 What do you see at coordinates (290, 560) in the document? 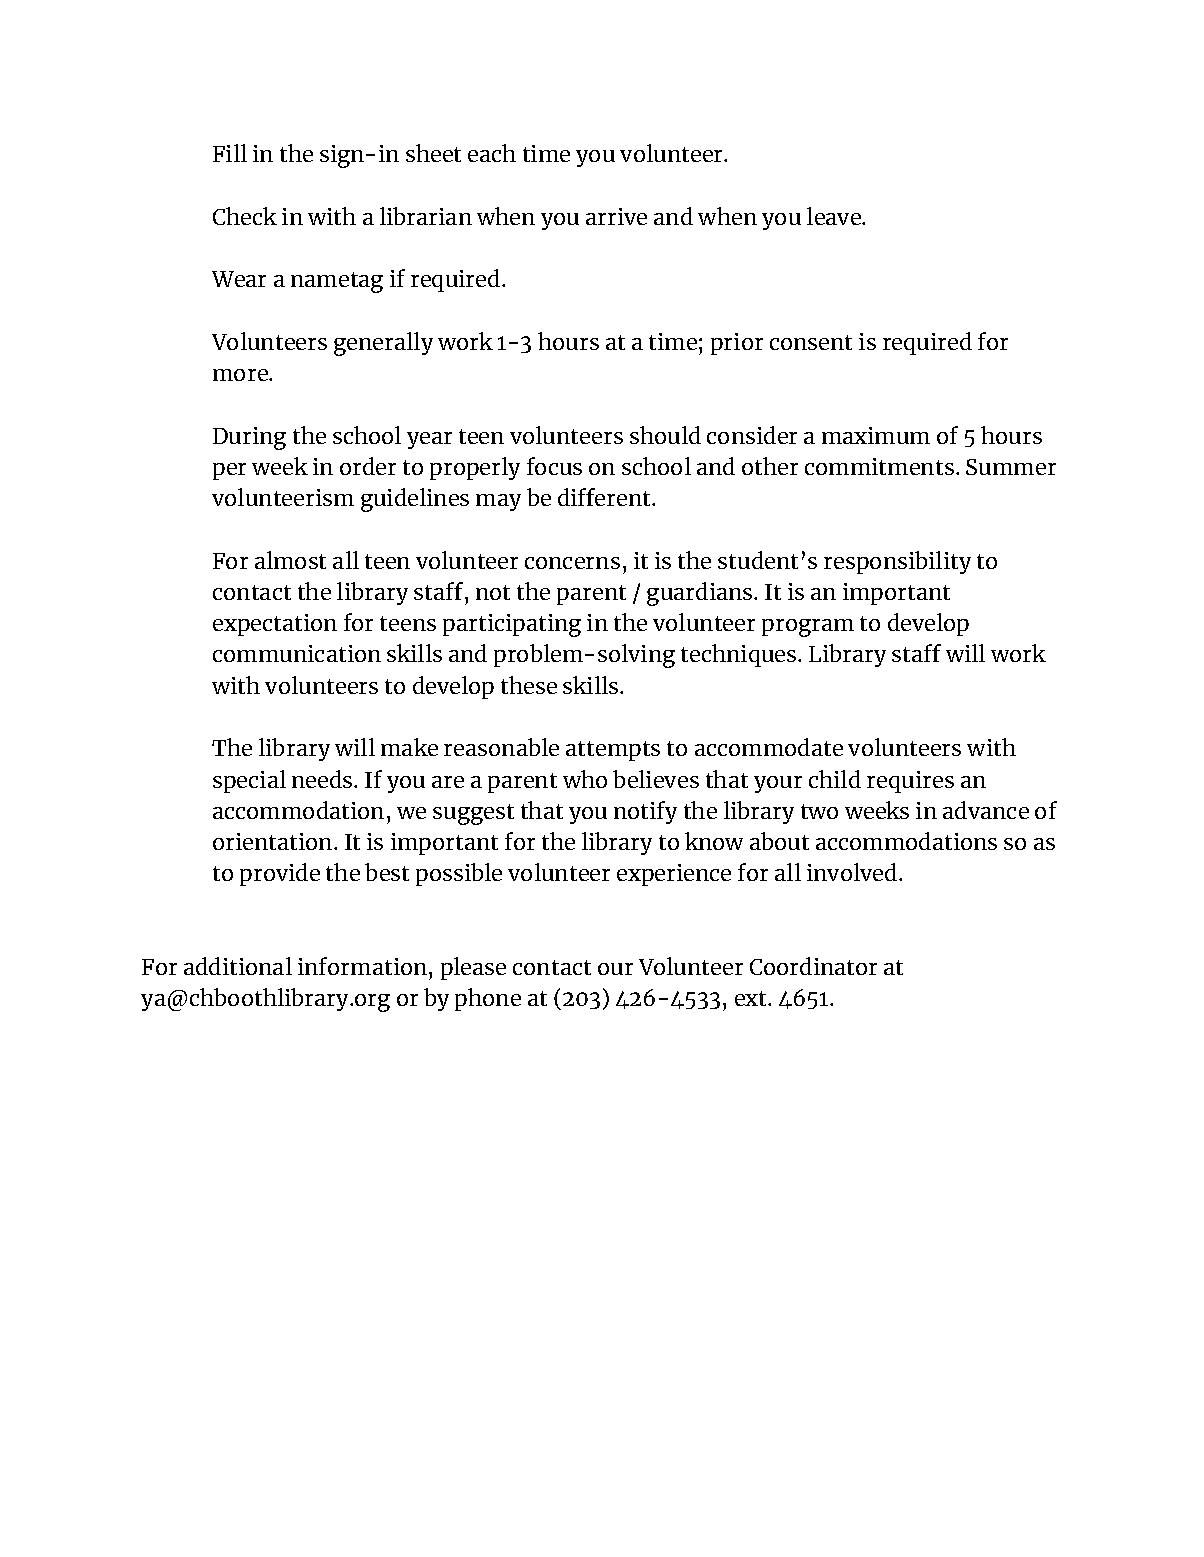
I see `almost` at bounding box center [290, 560].
